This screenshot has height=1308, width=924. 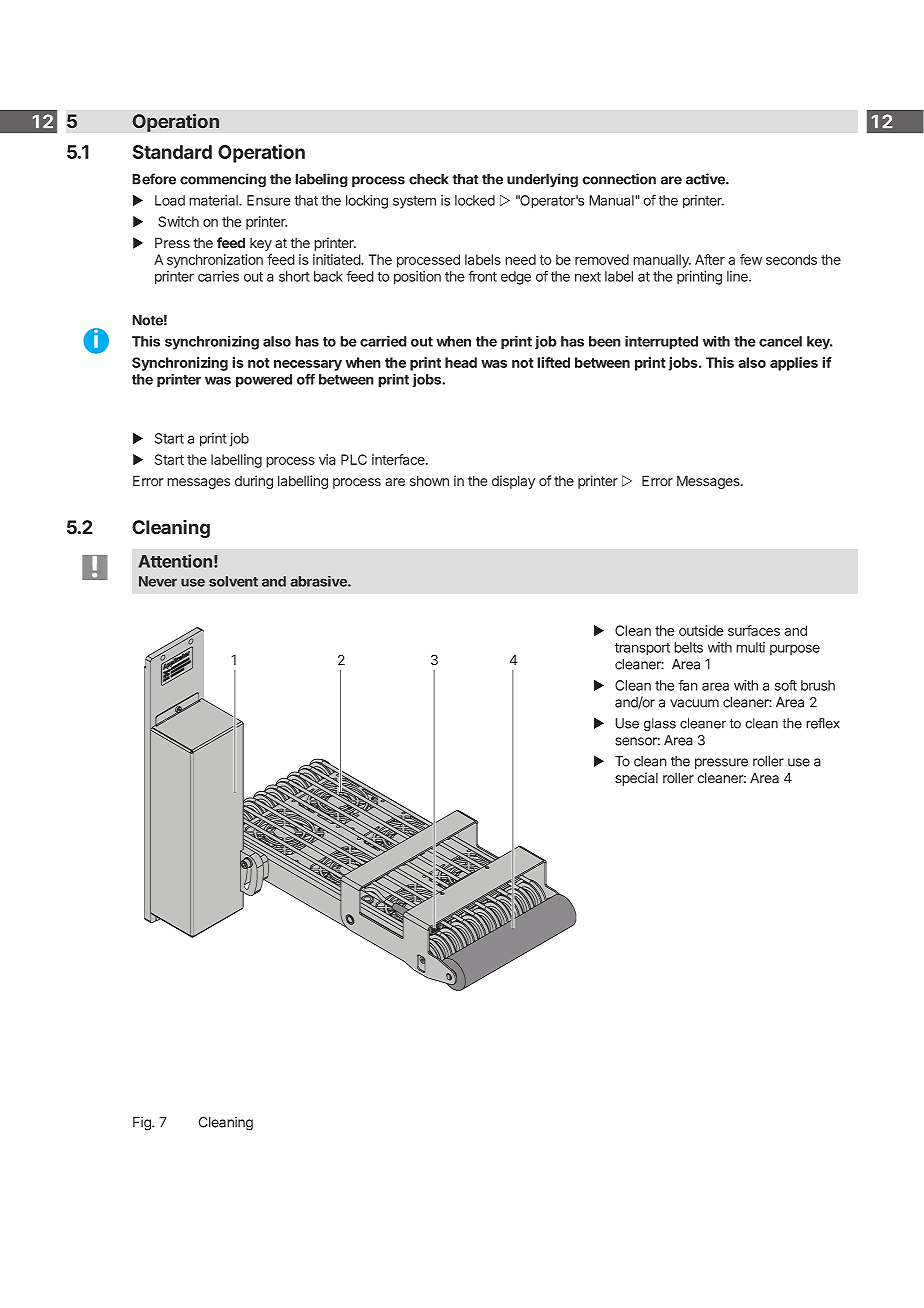 I want to click on multi, so click(x=750, y=647).
